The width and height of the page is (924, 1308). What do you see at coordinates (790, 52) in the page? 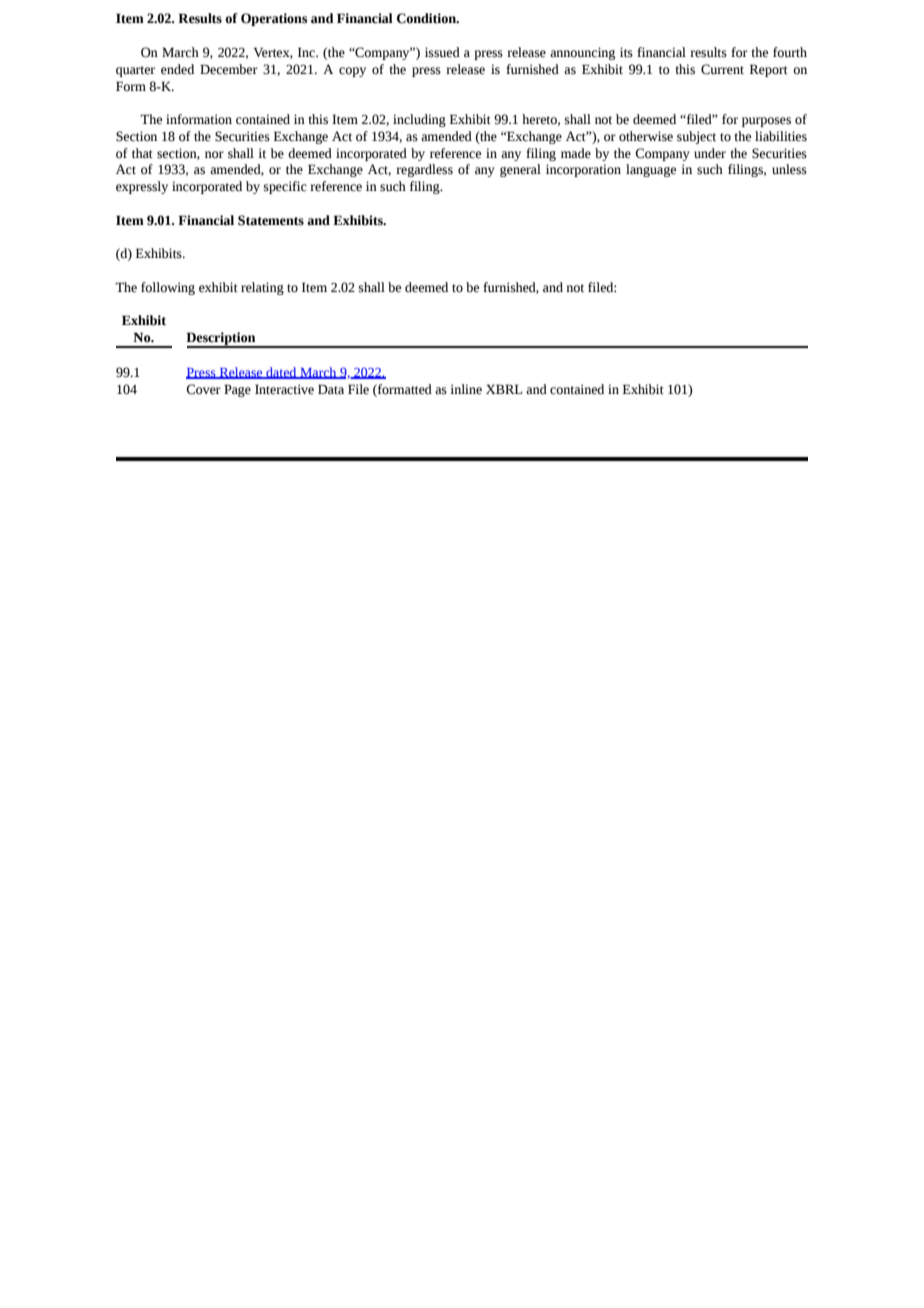
I see `fourth` at bounding box center [790, 52].
